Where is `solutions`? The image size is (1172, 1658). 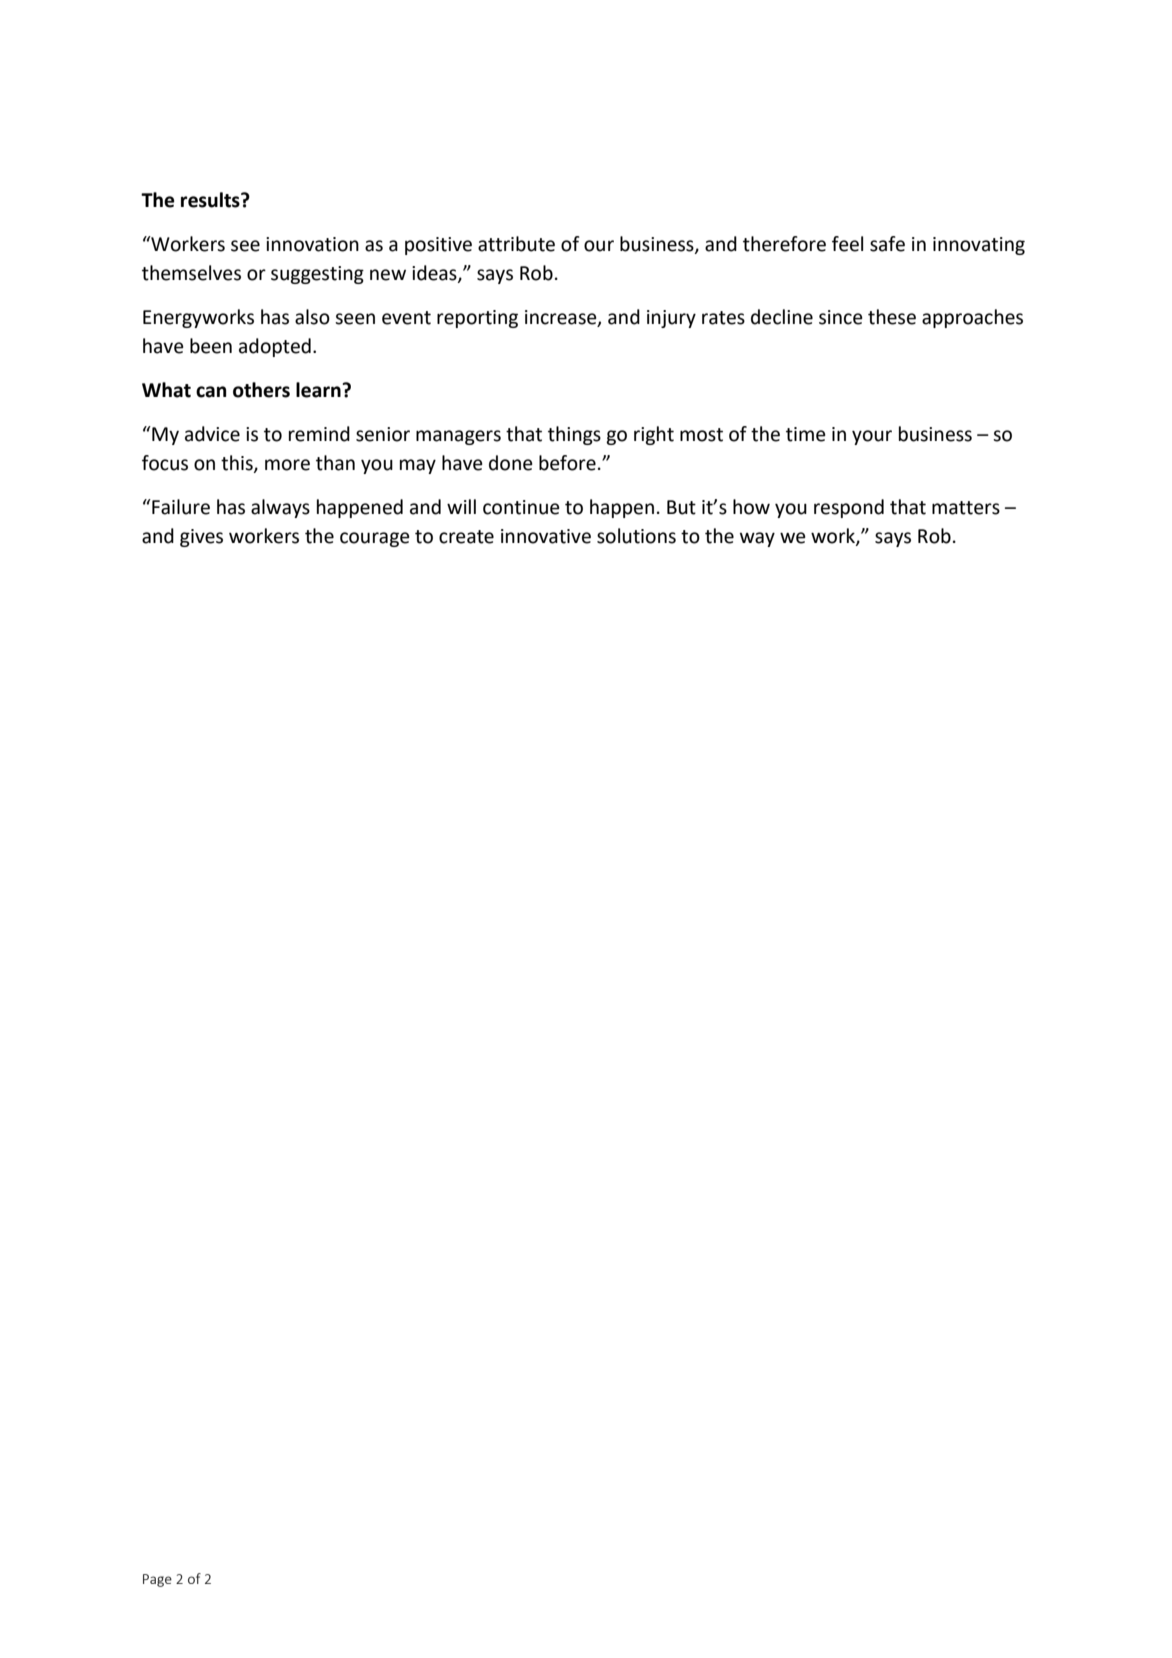
solutions is located at coordinates (636, 536).
